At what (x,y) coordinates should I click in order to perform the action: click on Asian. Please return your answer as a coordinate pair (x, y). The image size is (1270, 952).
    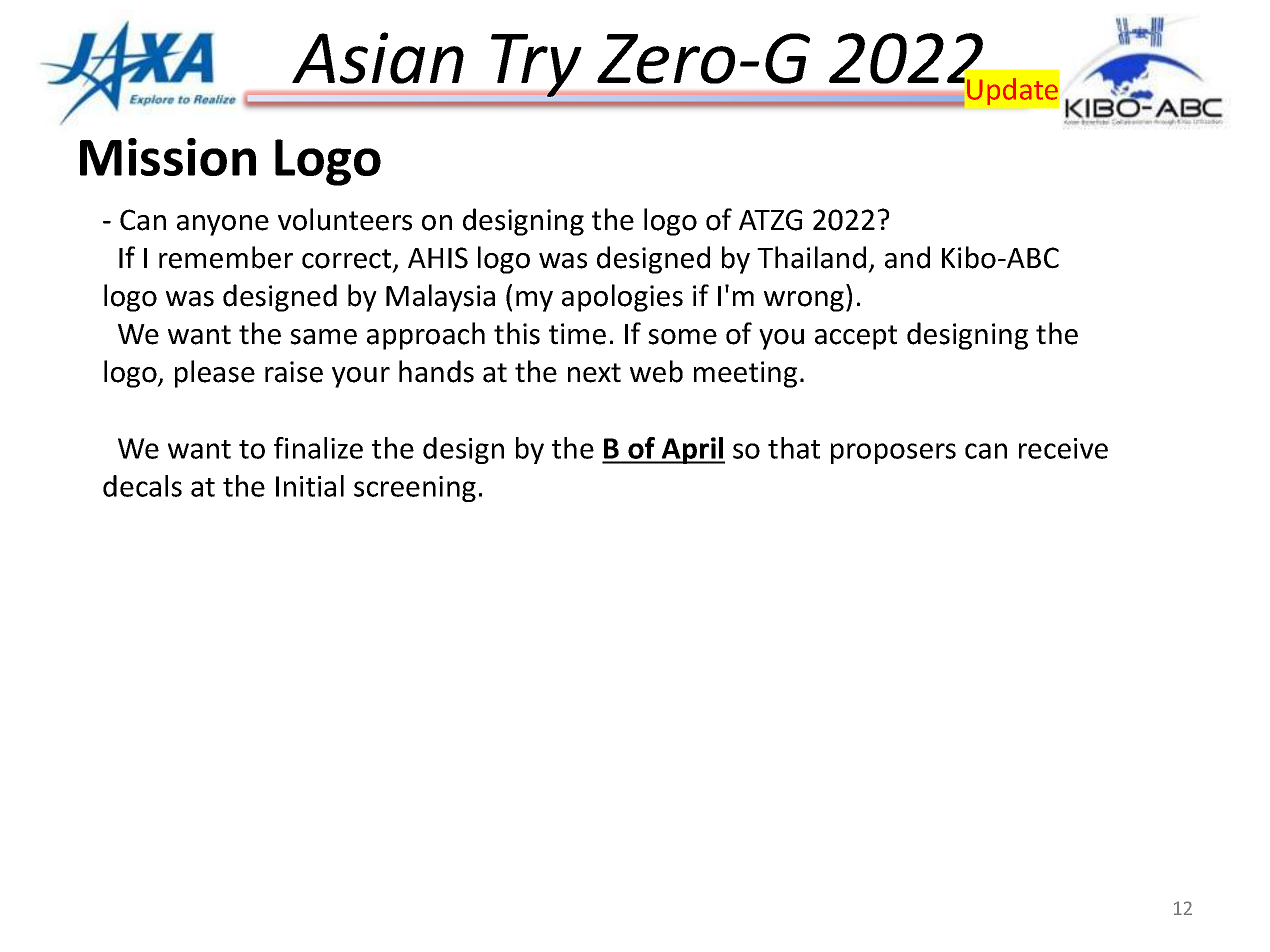
    Looking at the image, I should click on (378, 58).
